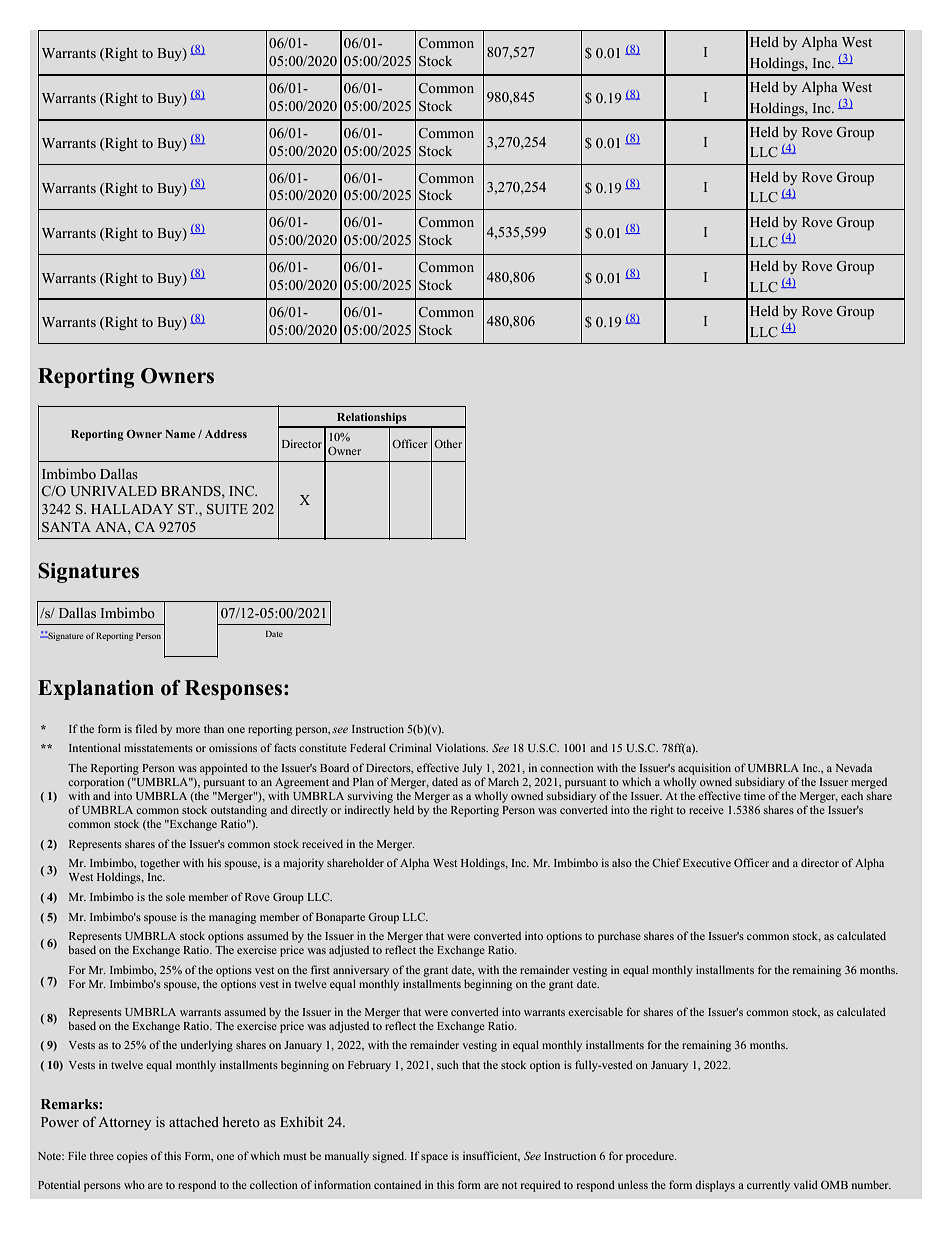 Image resolution: width=952 pixels, height=1233 pixels. Describe the element at coordinates (704, 769) in the document. I see `acquisition` at that location.
